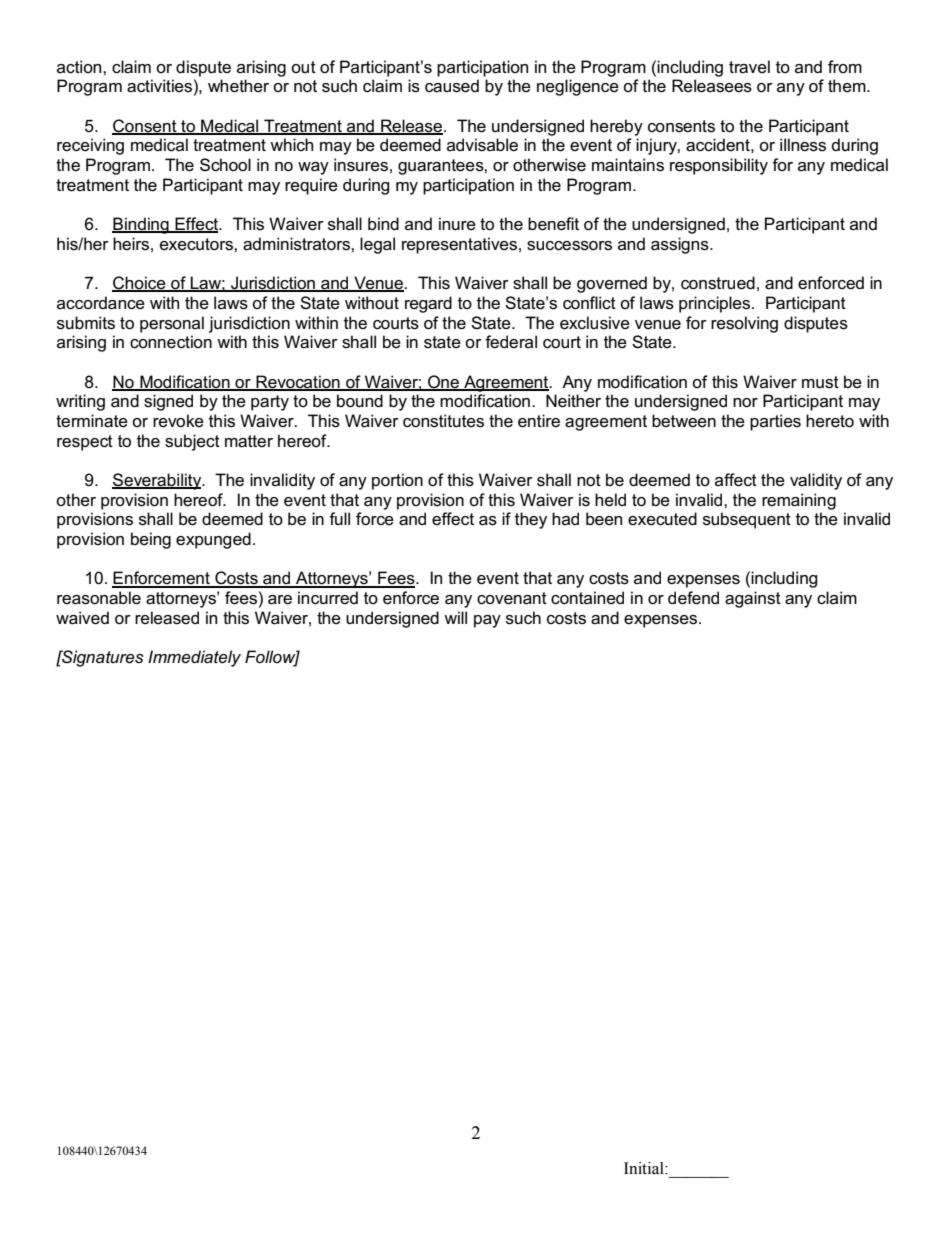 This page has height=1233, width=952. I want to click on One, so click(444, 382).
